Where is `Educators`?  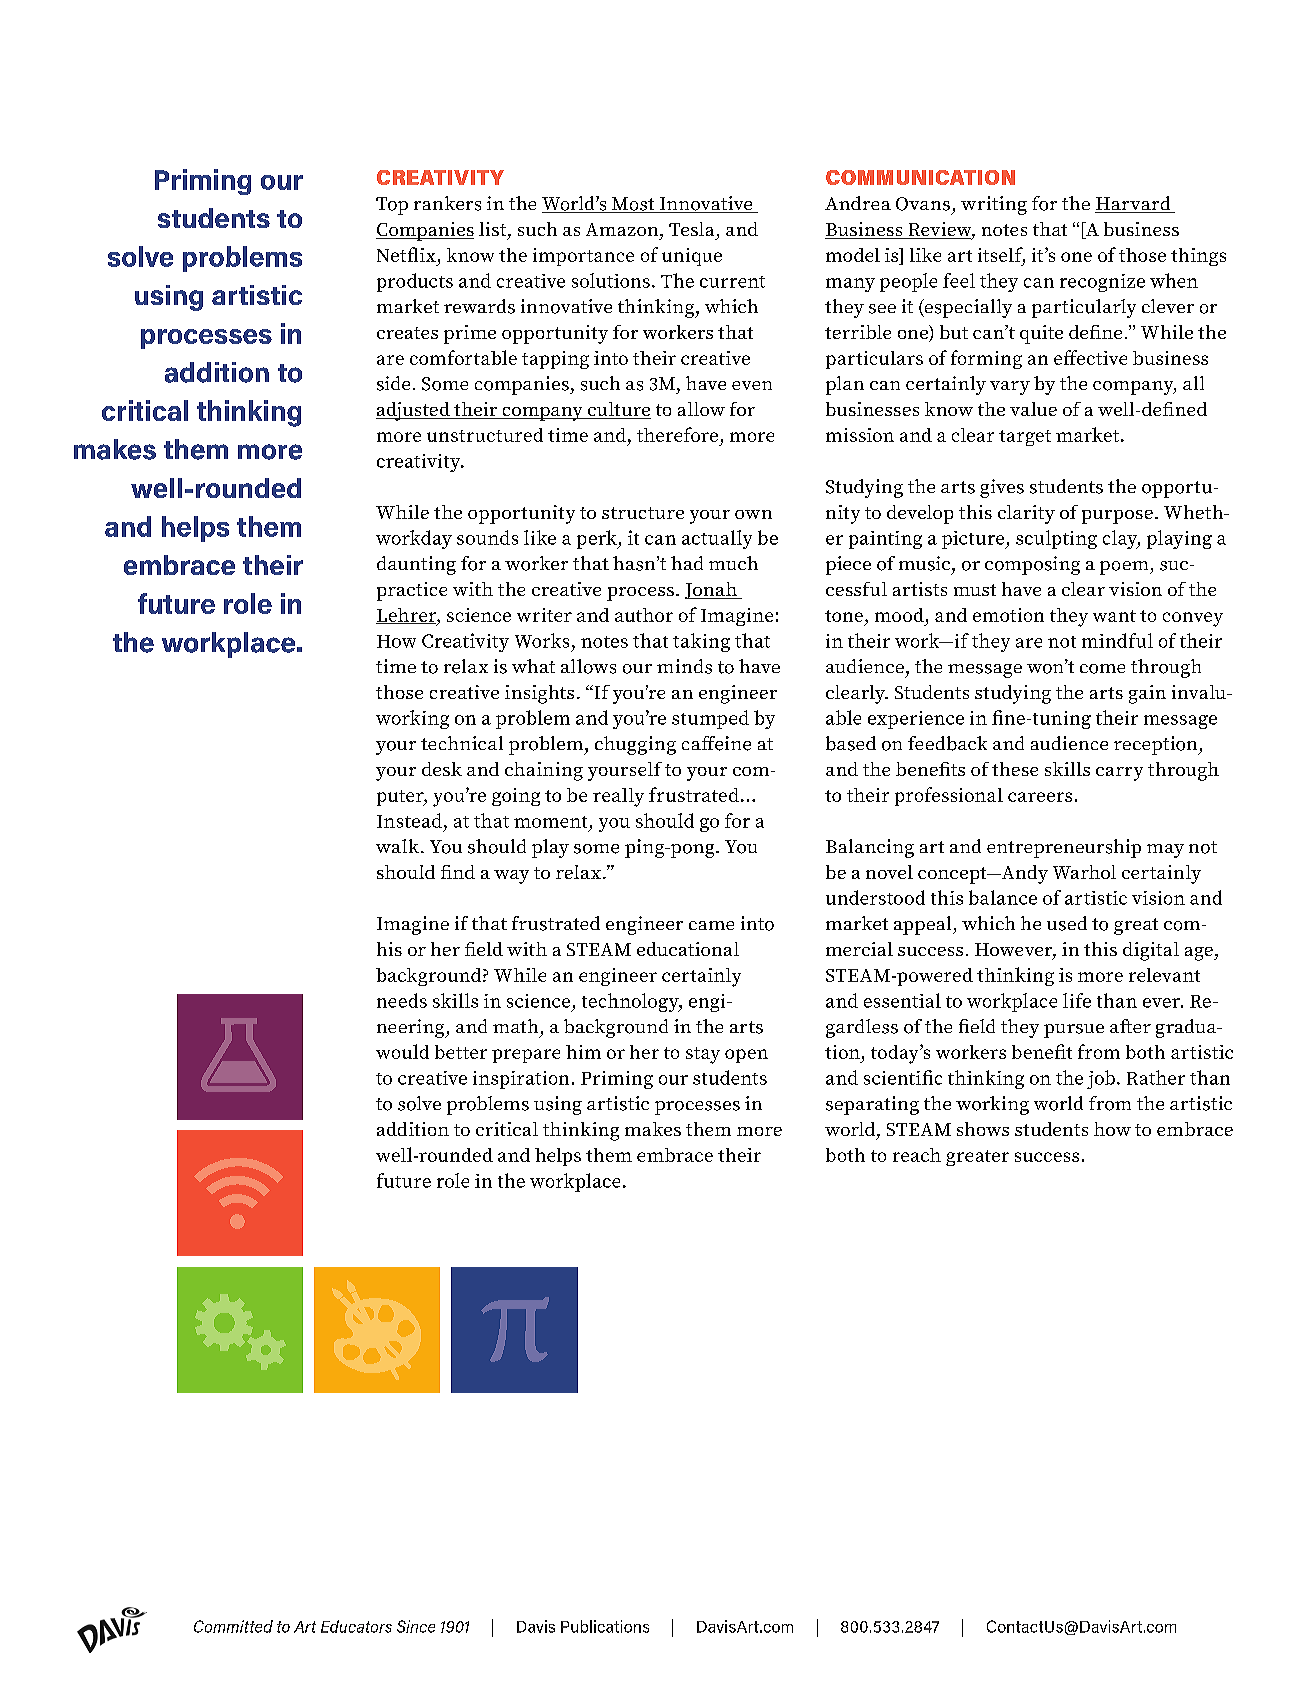 Educators is located at coordinates (356, 1626).
